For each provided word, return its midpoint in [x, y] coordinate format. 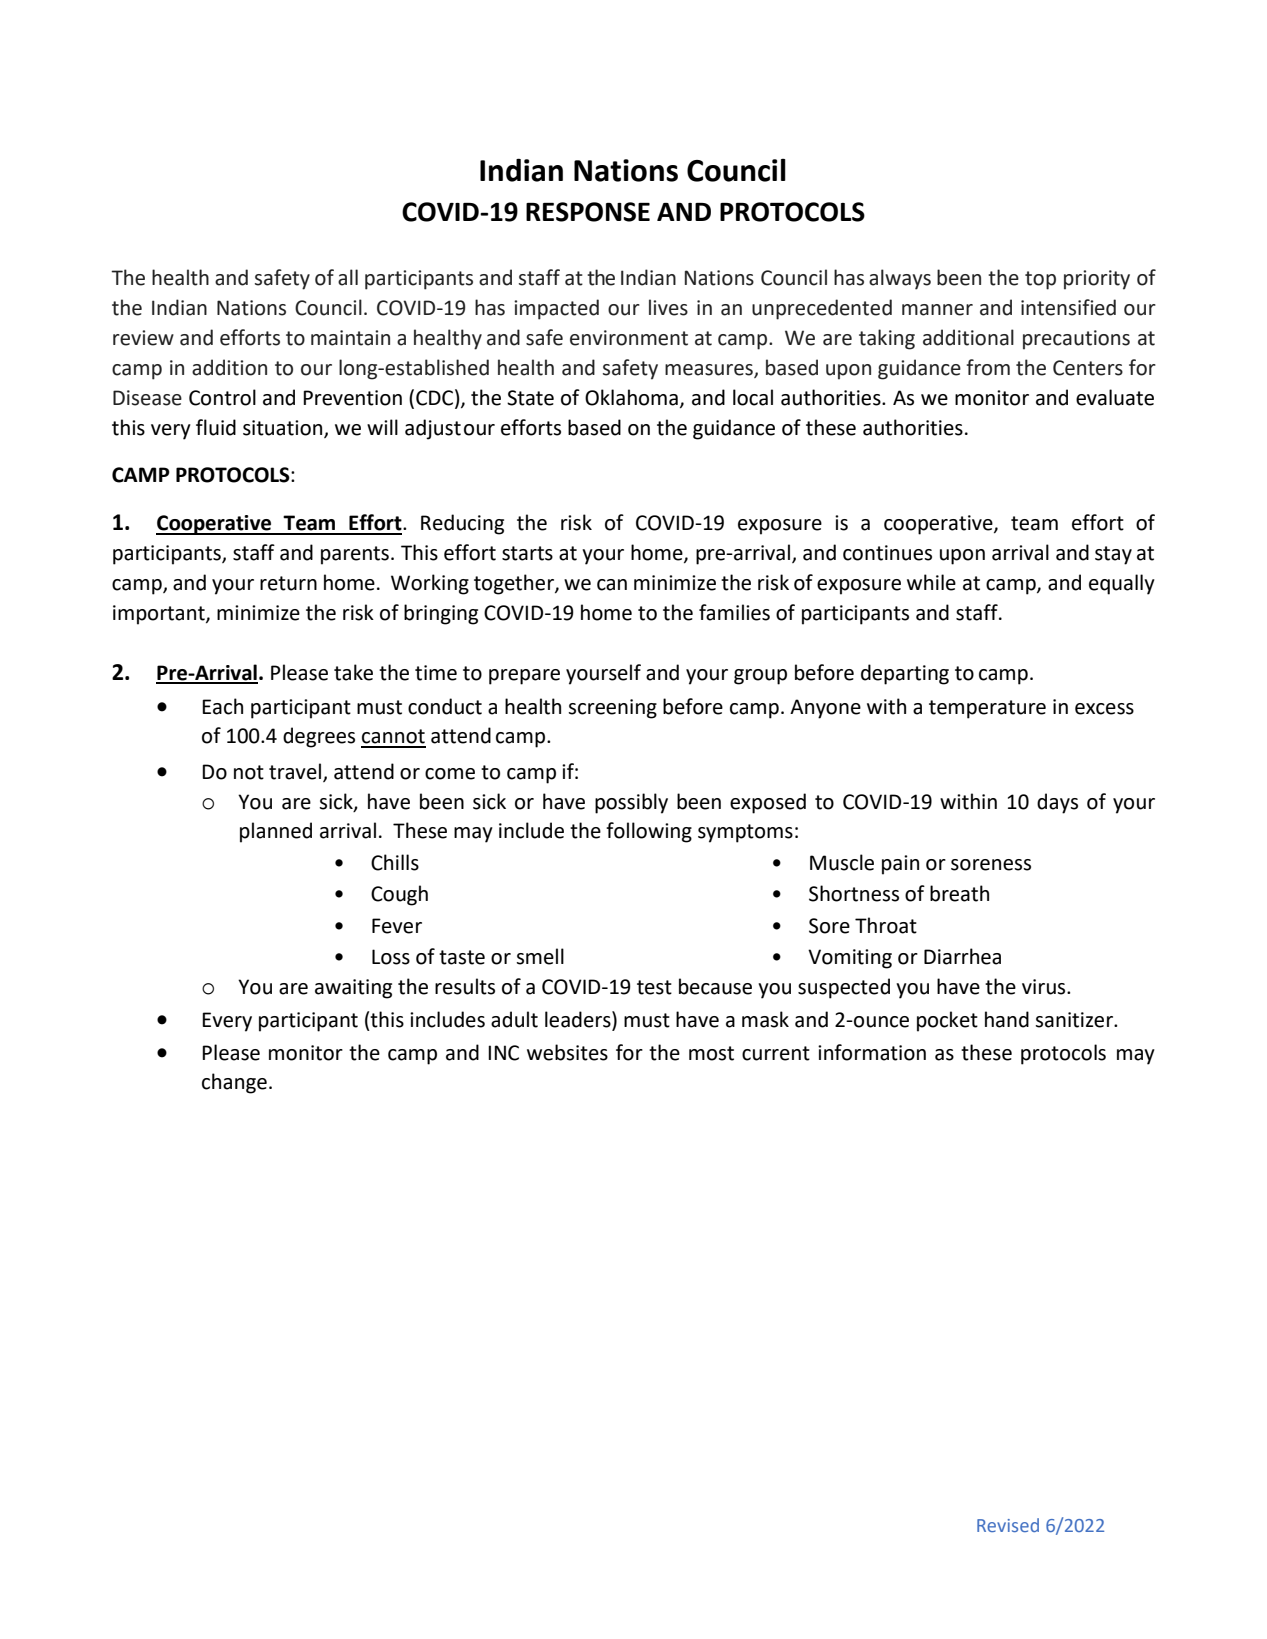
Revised [1008, 1525]
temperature [987, 709]
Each [222, 706]
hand [1007, 1019]
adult [514, 1019]
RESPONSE [588, 212]
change [234, 1083]
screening [612, 709]
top [1040, 280]
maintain [350, 338]
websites [567, 1052]
